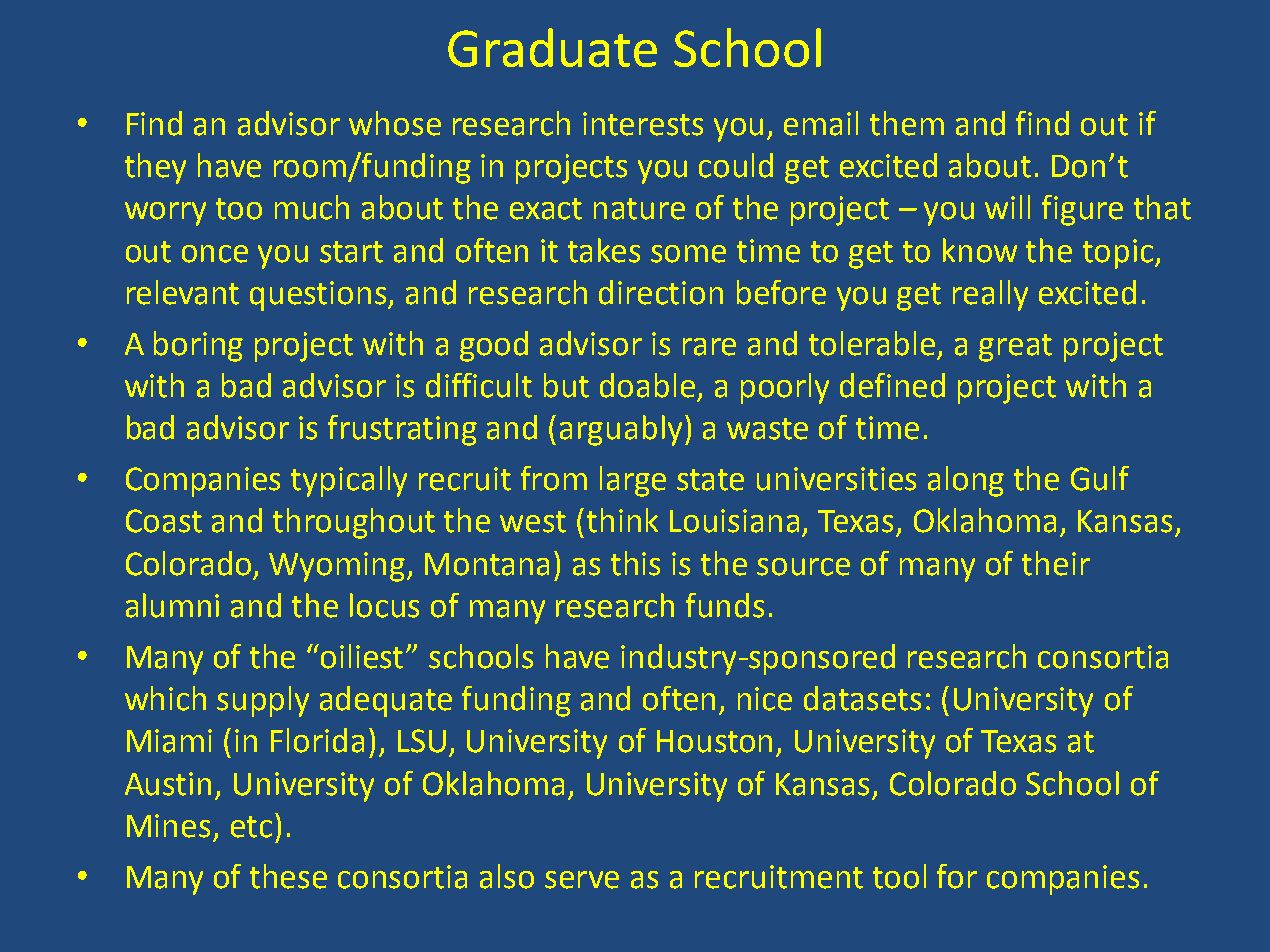 This document has width=1270, height=952. I want to click on rare, so click(709, 347).
